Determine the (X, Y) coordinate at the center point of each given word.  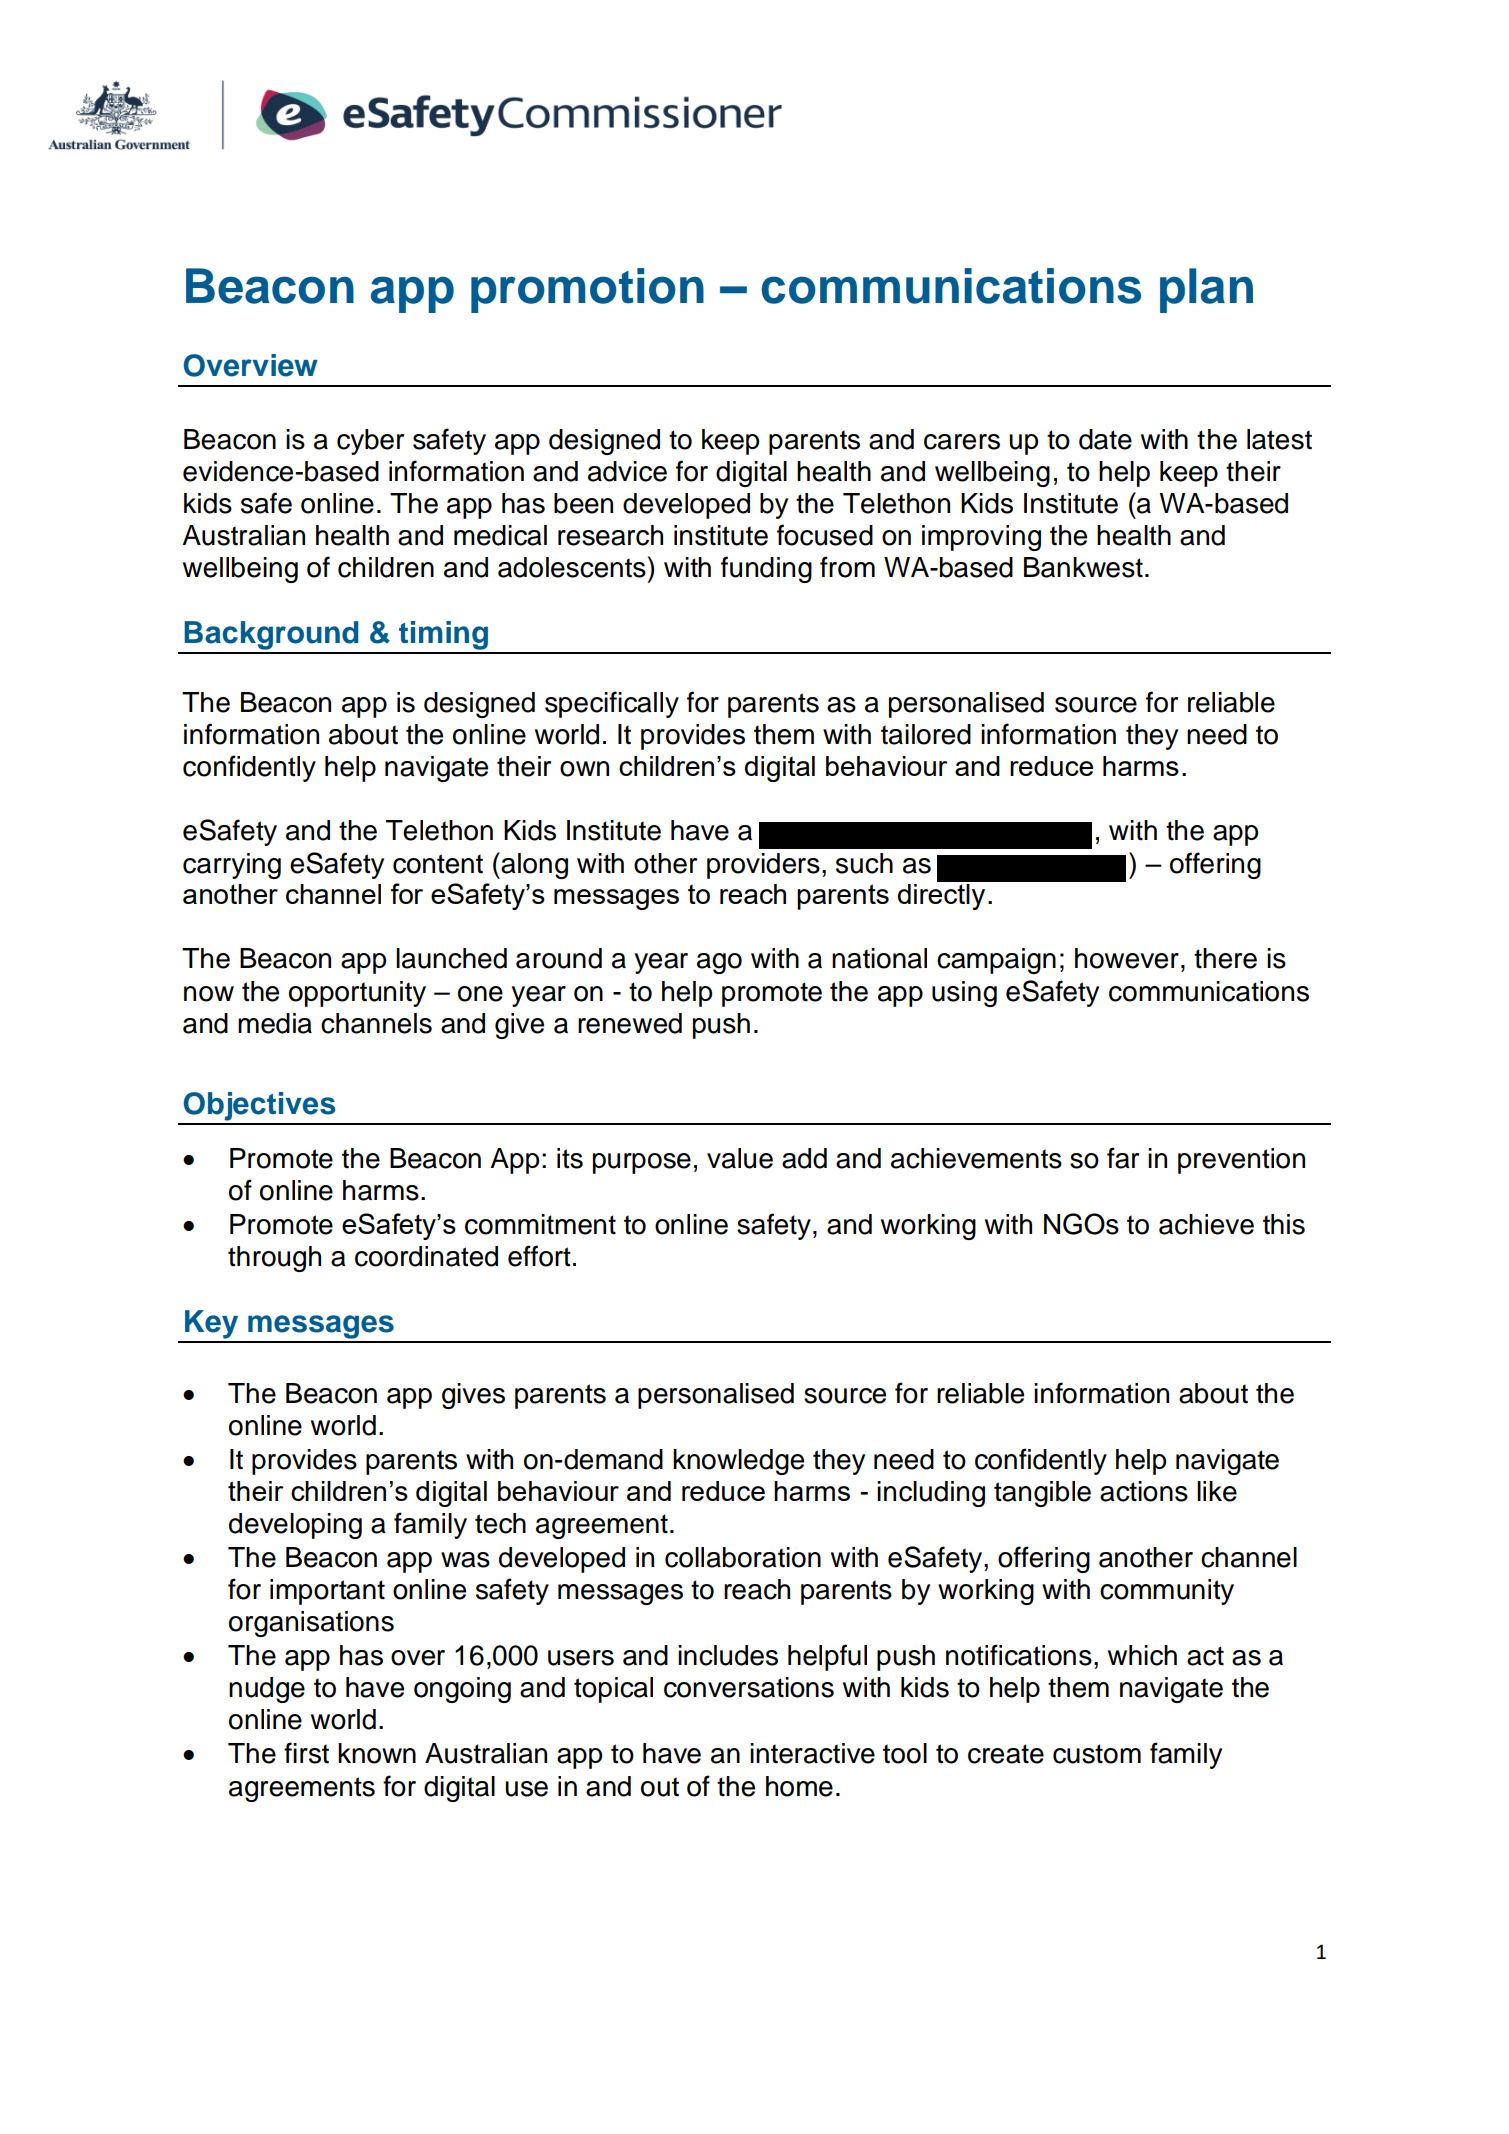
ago (719, 963)
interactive (812, 1753)
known (377, 1753)
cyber (370, 442)
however (1127, 958)
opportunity (357, 994)
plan (1206, 290)
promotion (587, 290)
